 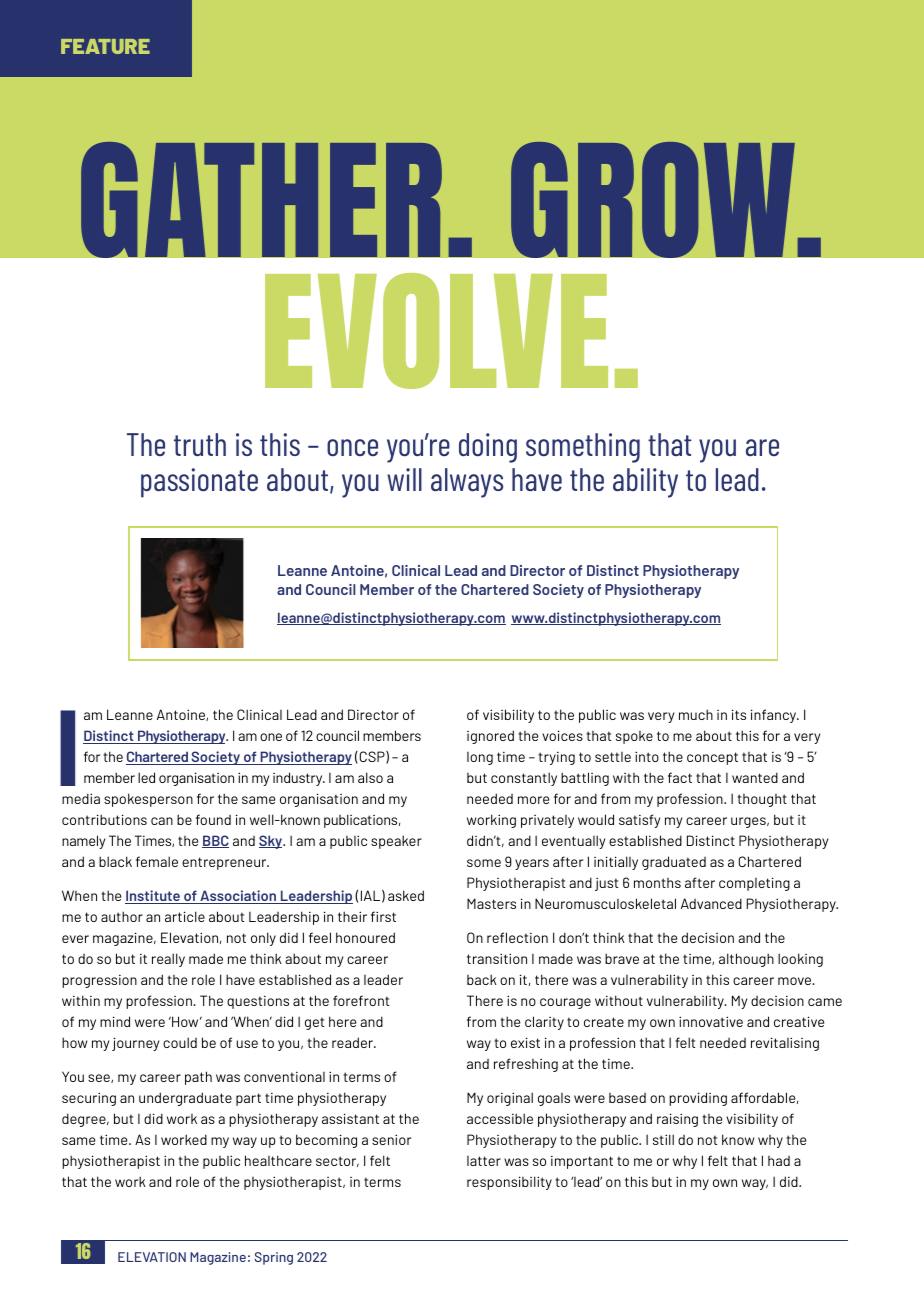 I want to click on ignored, so click(x=490, y=737).
